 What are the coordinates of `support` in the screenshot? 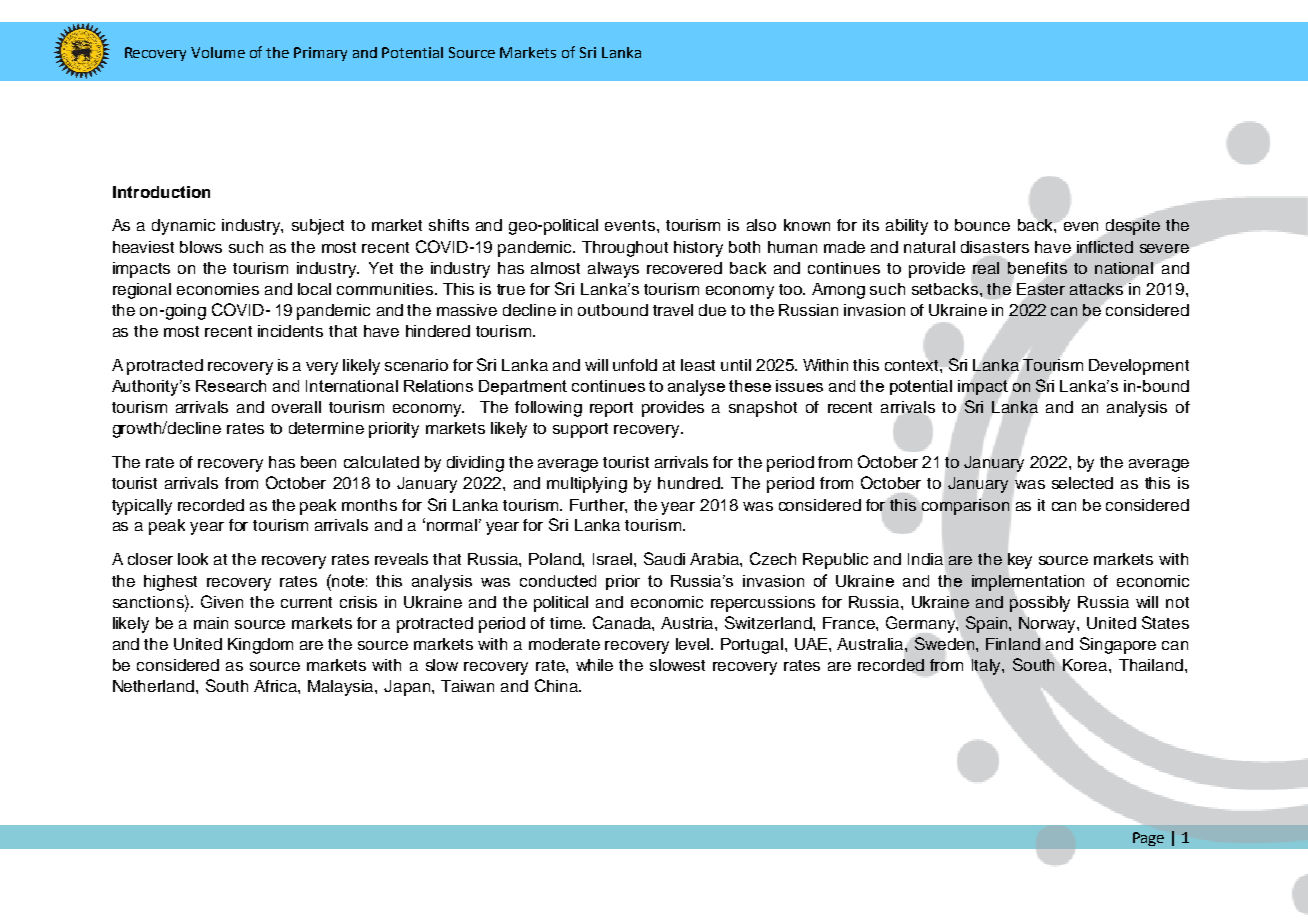 It's located at (580, 430).
